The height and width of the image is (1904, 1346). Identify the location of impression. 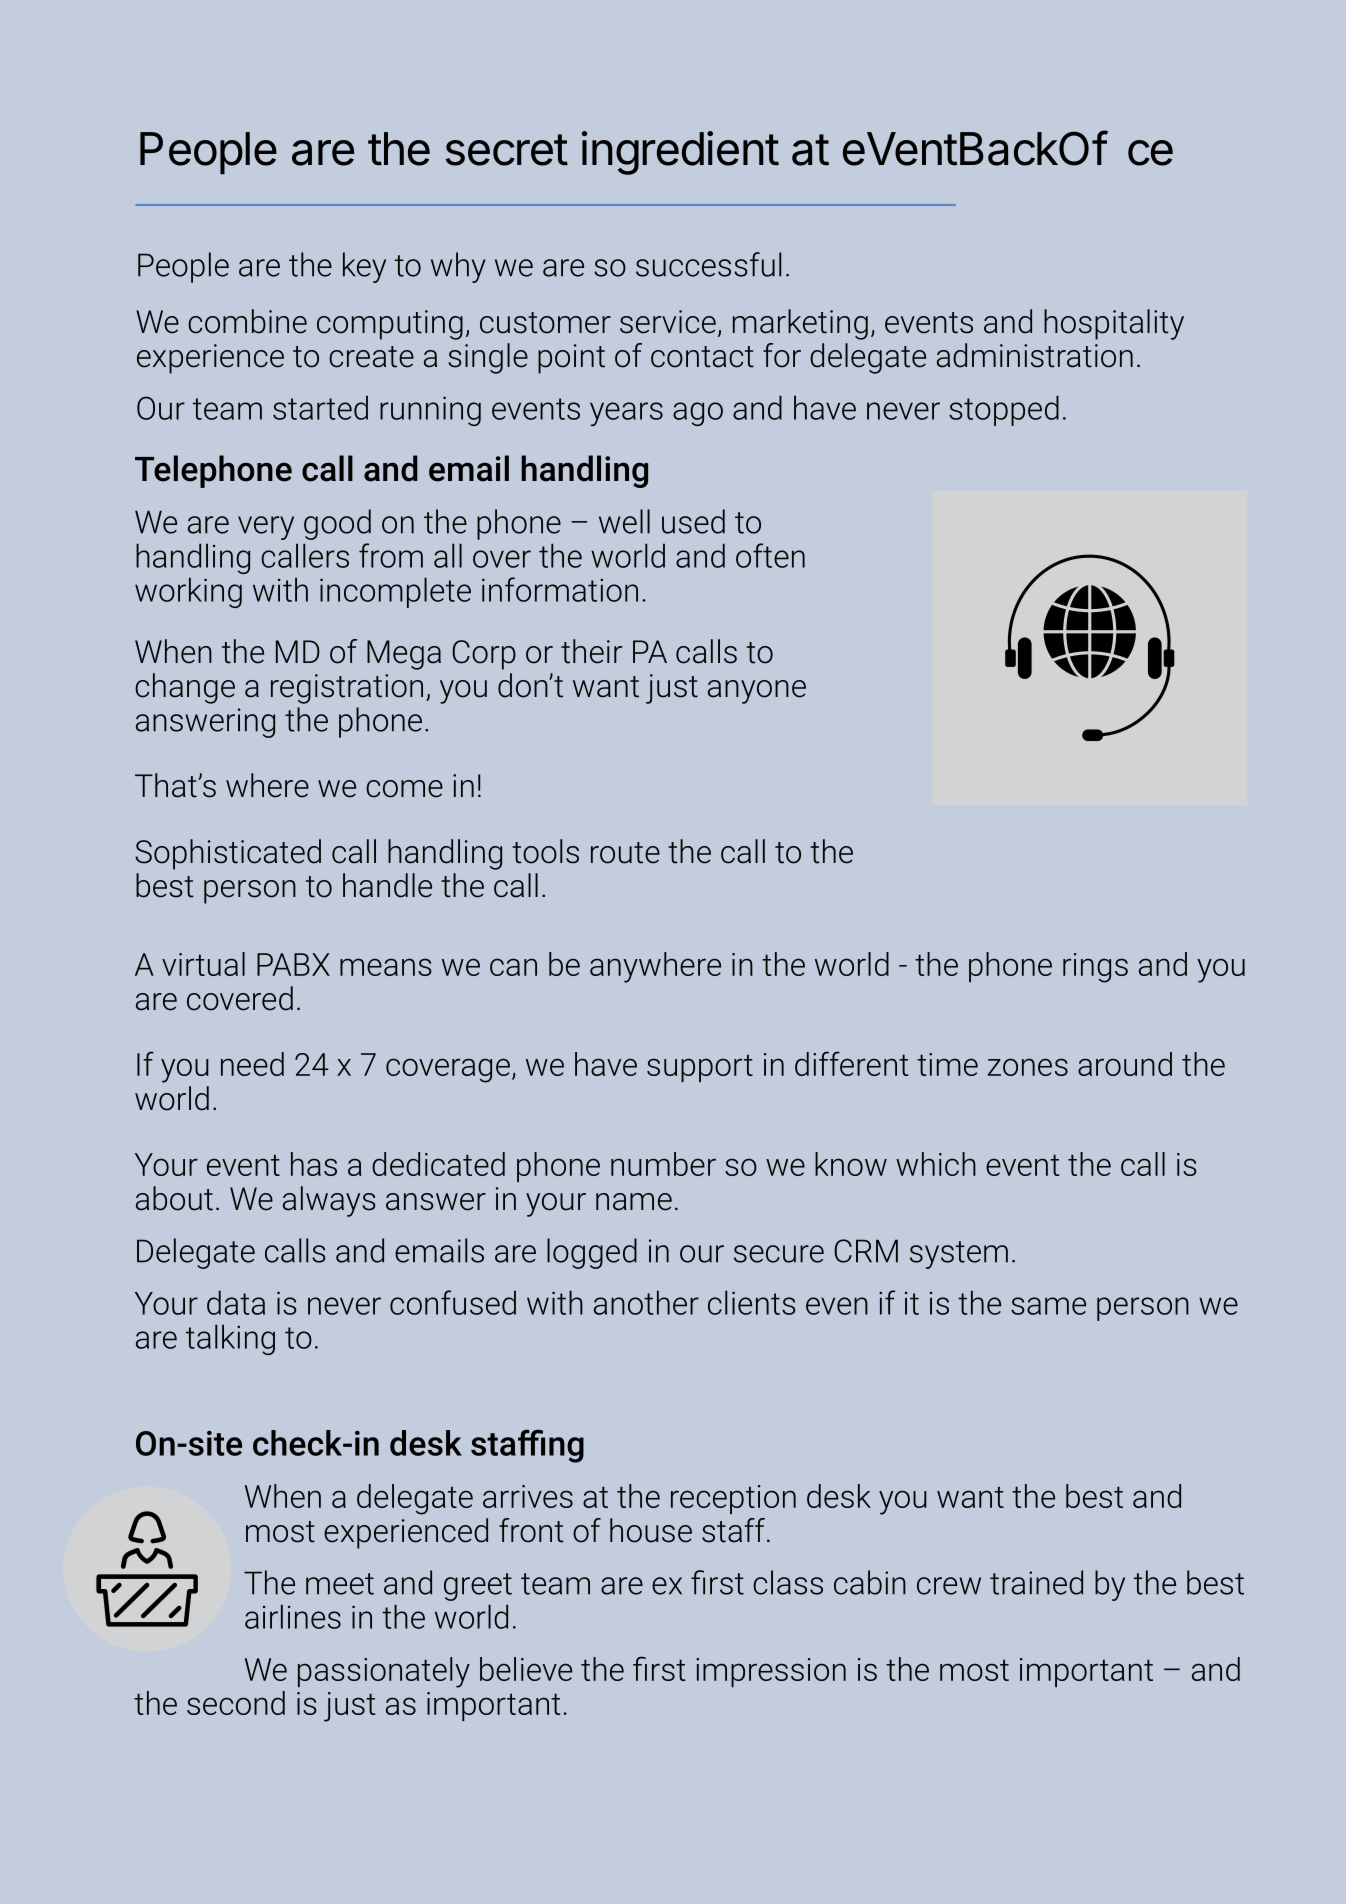
(771, 1672).
